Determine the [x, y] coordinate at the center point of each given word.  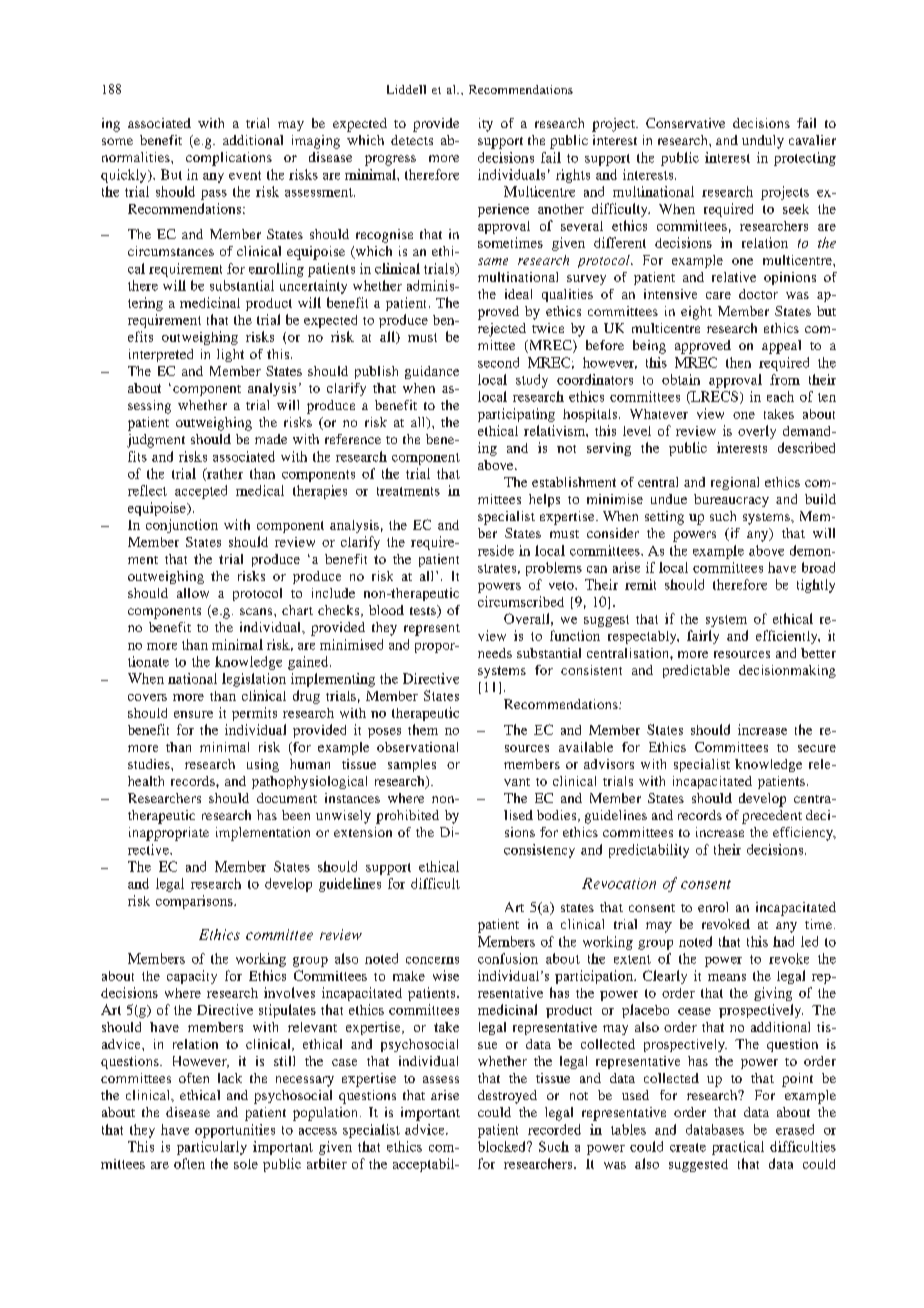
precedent [772, 817]
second [498, 362]
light [230, 355]
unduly [763, 142]
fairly [703, 637]
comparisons [195, 902]
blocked [503, 1146]
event [245, 175]
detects [412, 140]
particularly [212, 1148]
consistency [539, 851]
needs [495, 653]
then [738, 362]
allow [193, 593]
